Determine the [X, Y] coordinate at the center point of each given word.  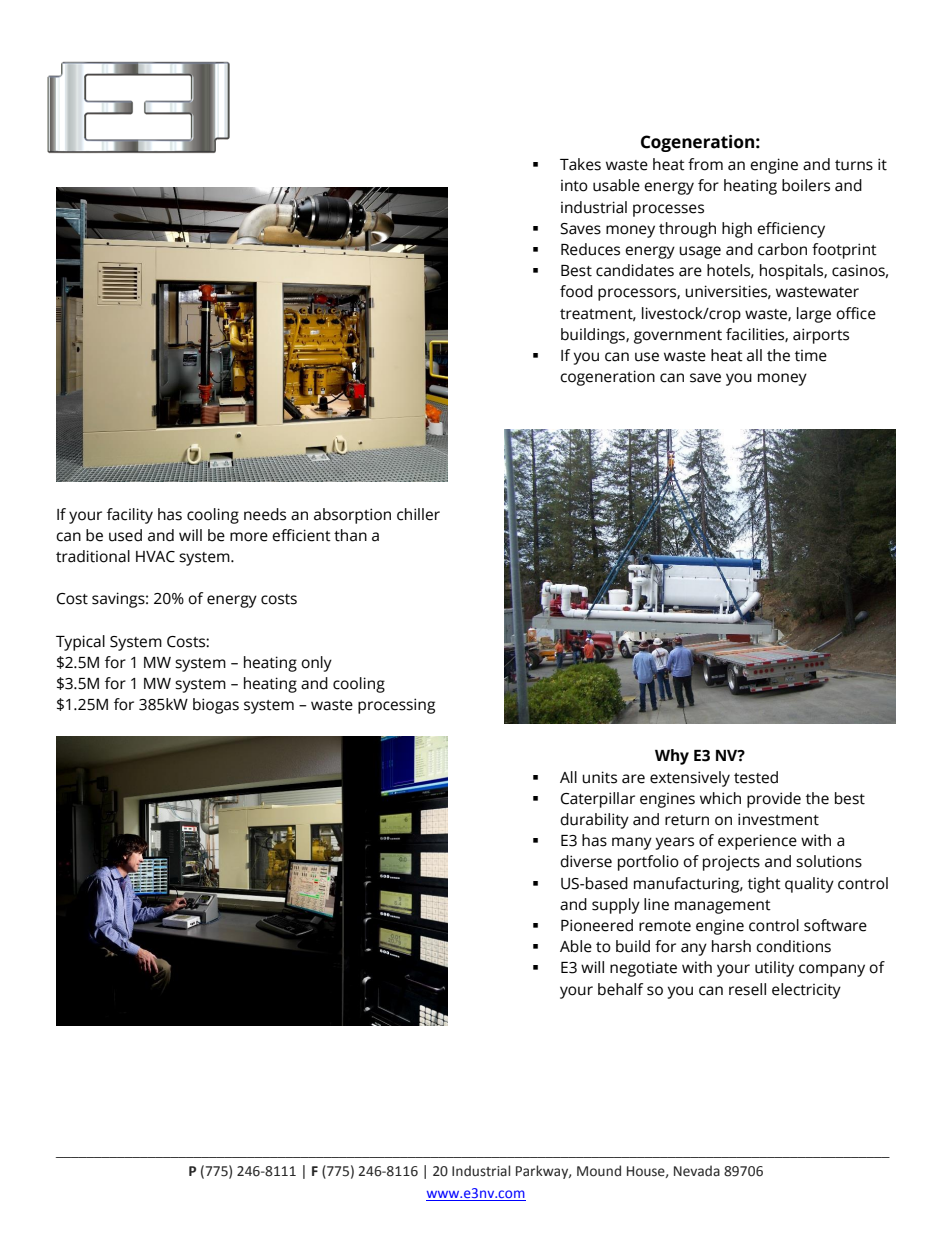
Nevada [697, 1171]
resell [747, 989]
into [574, 186]
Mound [599, 1171]
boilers [806, 185]
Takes [580, 164]
